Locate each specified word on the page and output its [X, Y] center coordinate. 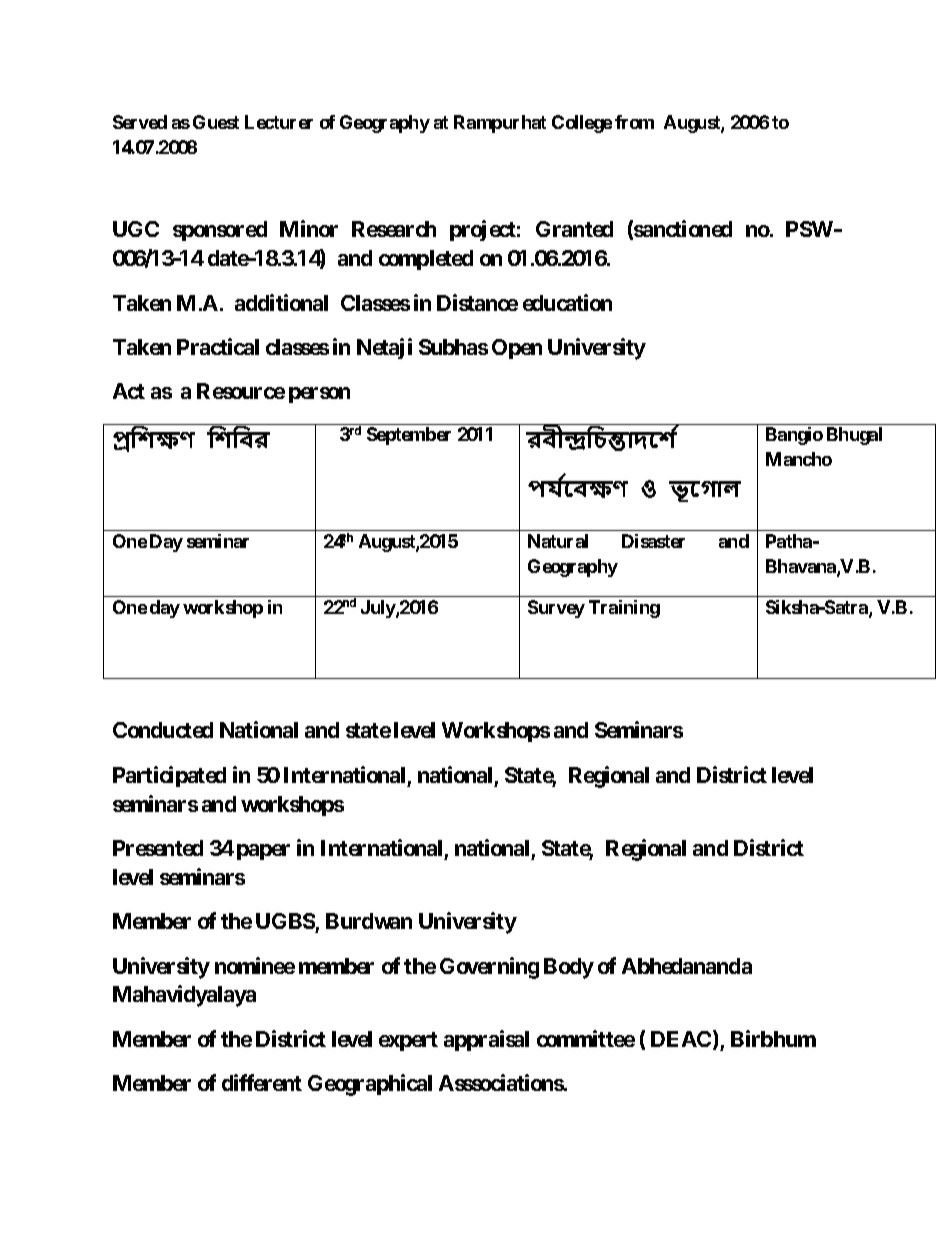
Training [624, 609]
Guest [216, 122]
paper [263, 852]
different [262, 1082]
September [409, 436]
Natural [558, 541]
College [582, 124]
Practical [218, 346]
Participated [169, 776]
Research [394, 229]
